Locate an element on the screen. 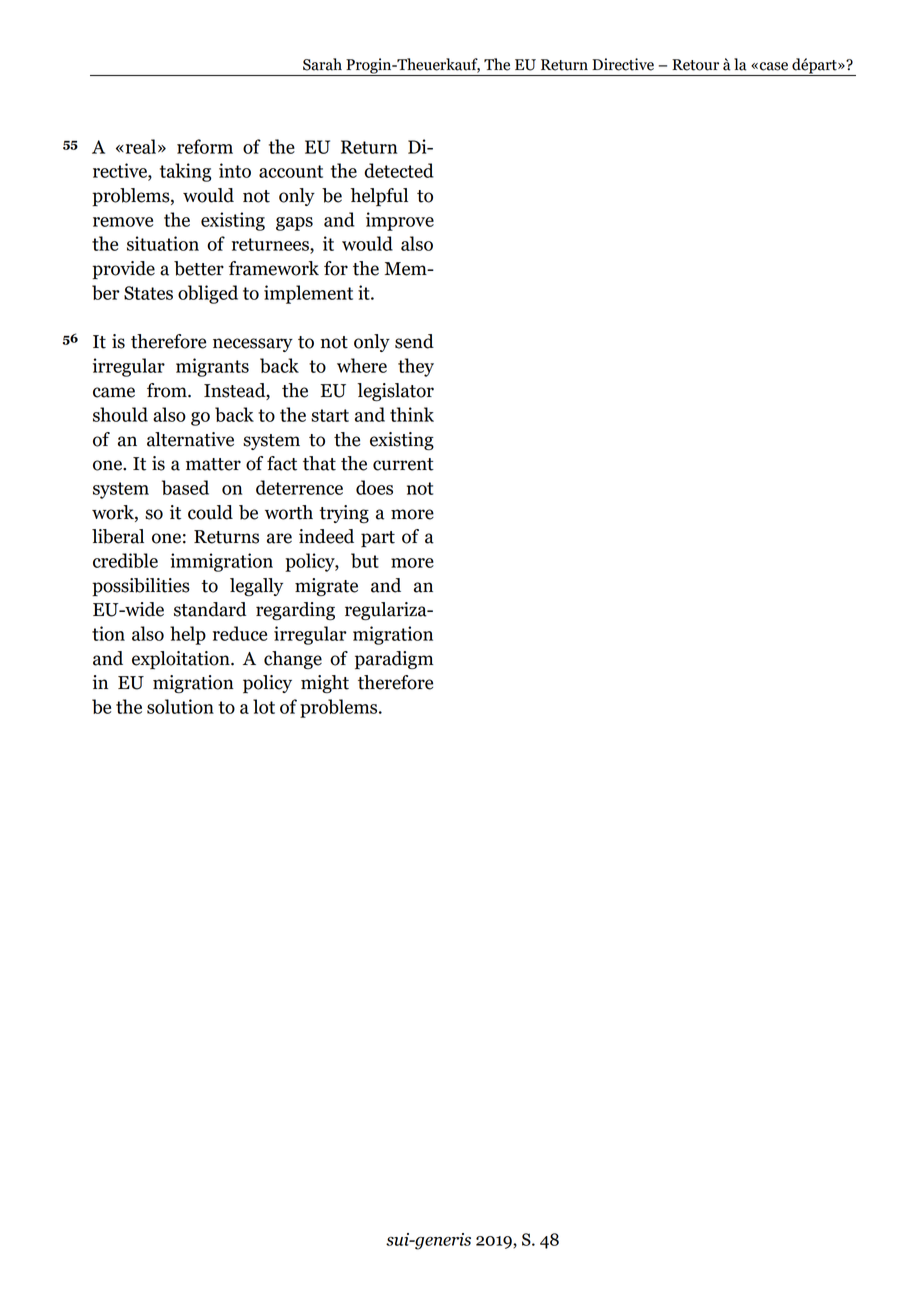 The height and width of the screenshot is (1308, 924). Retour is located at coordinates (695, 65).
